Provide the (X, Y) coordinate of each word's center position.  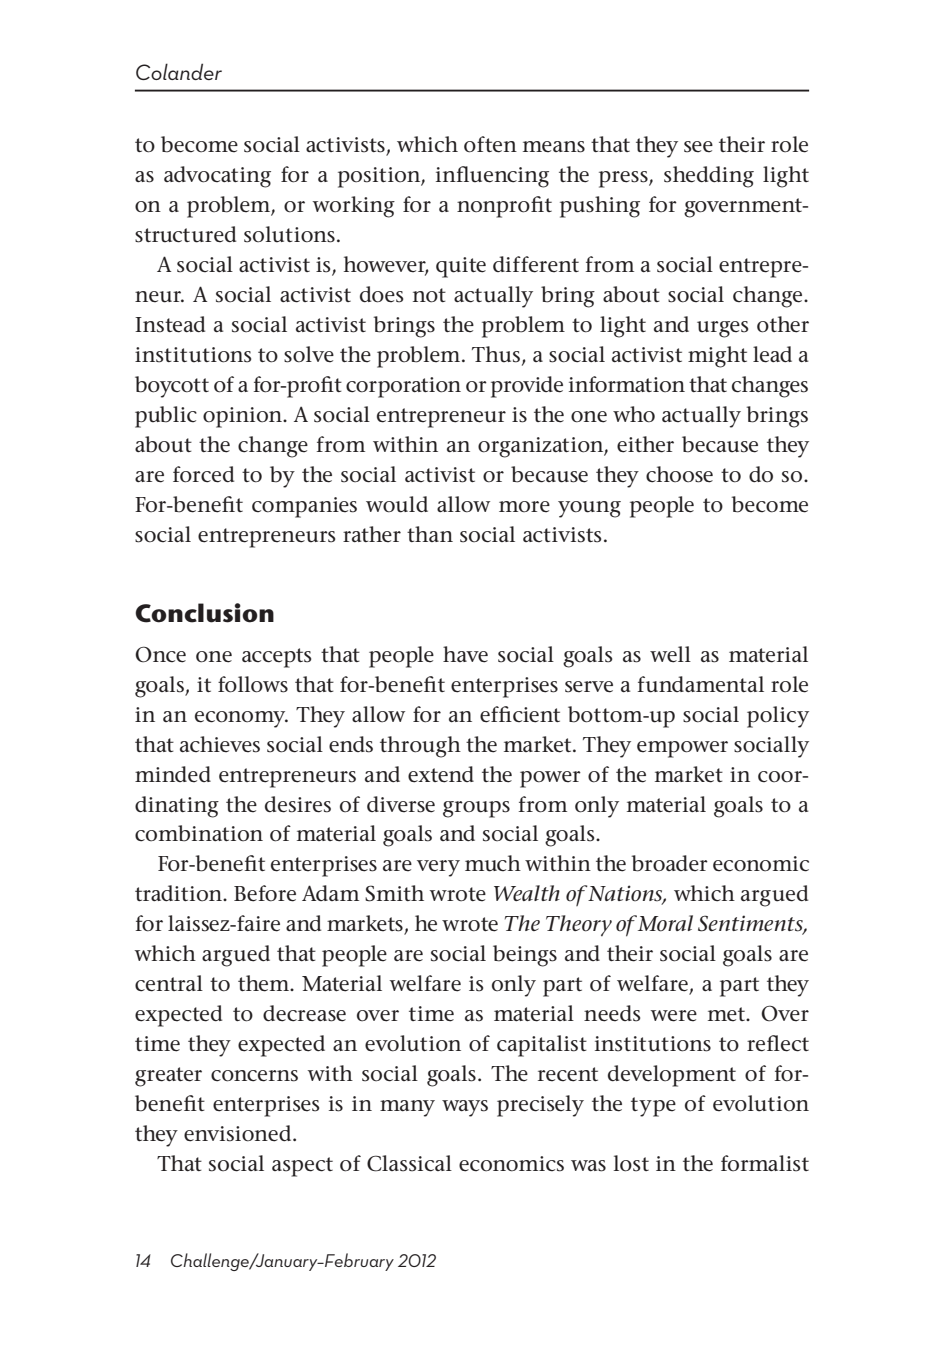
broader (669, 863)
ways (465, 1108)
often (490, 144)
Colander (179, 71)
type (653, 1107)
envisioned (239, 1133)
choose (679, 474)
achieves (220, 744)
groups (476, 809)
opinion (243, 417)
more (524, 507)
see (698, 147)
